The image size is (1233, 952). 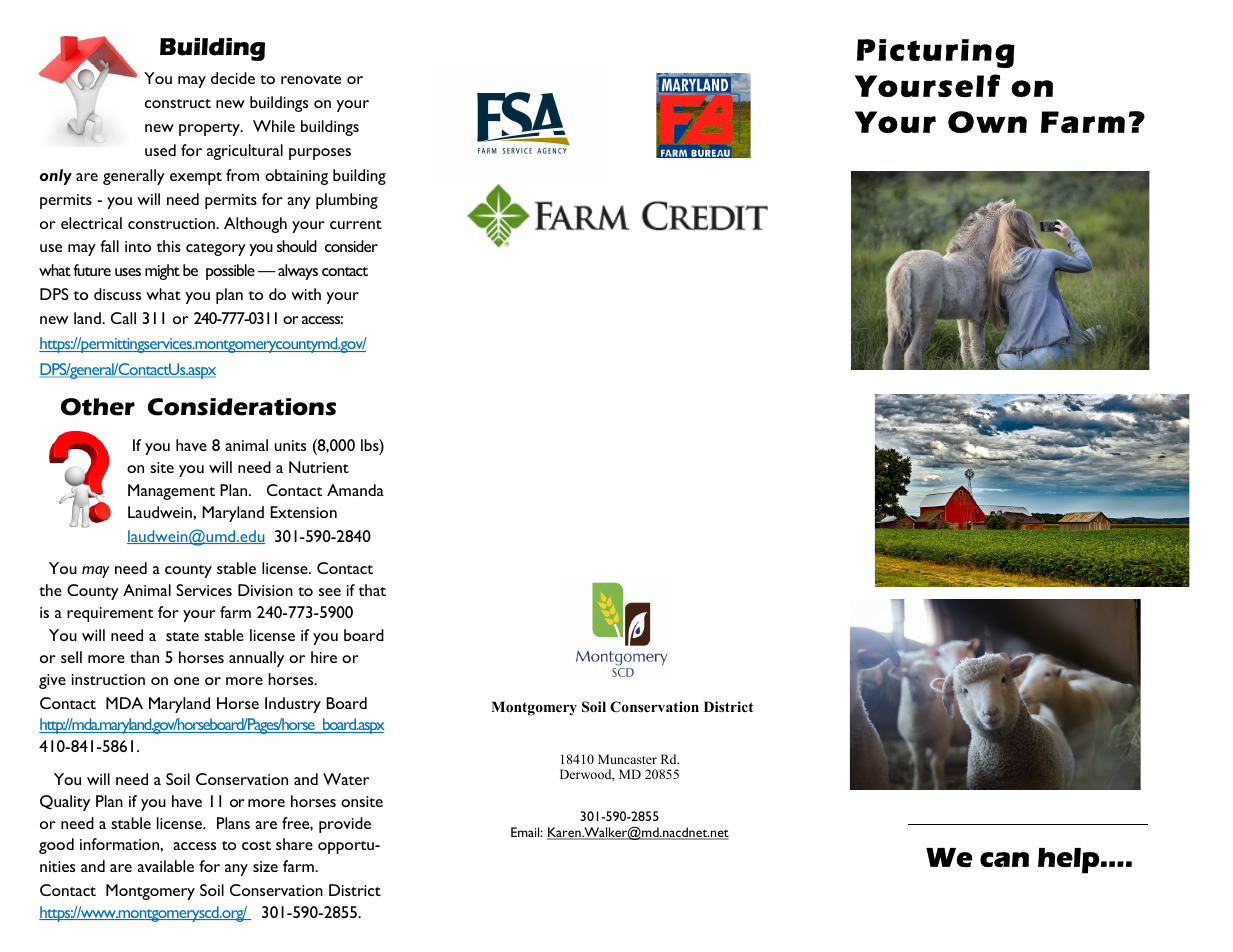 I want to click on current, so click(x=356, y=224).
